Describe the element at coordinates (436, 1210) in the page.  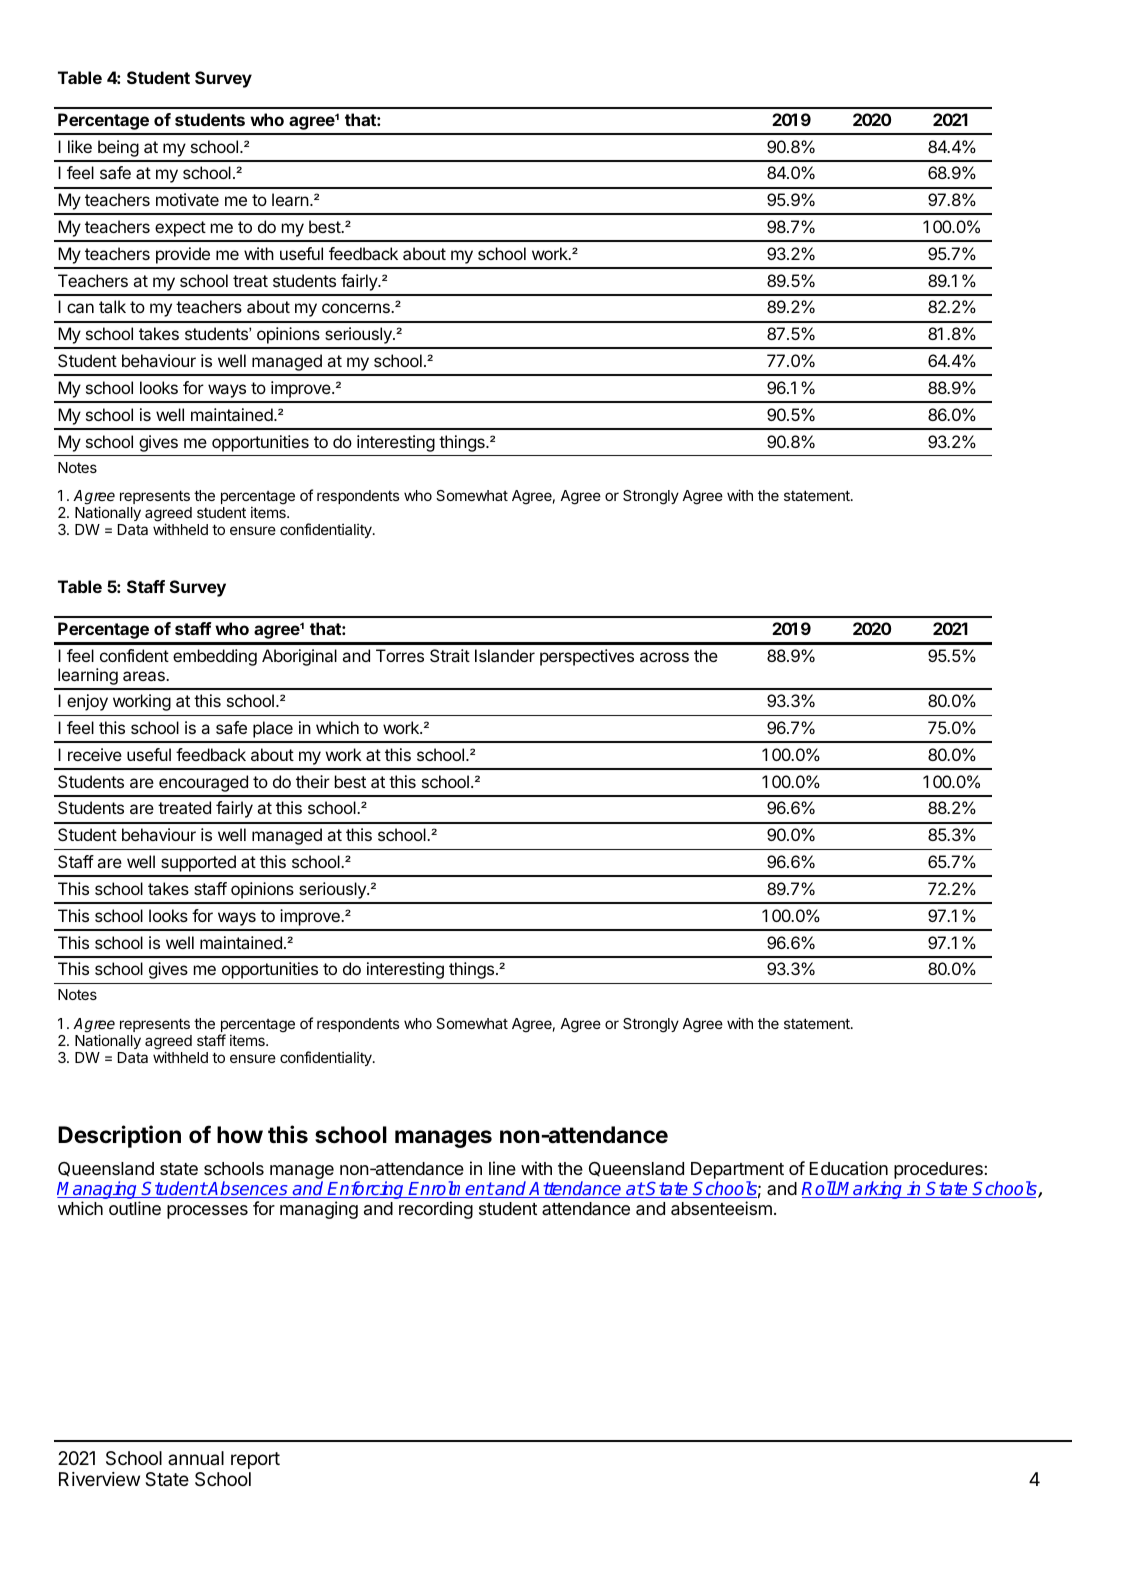
I see `recording` at that location.
